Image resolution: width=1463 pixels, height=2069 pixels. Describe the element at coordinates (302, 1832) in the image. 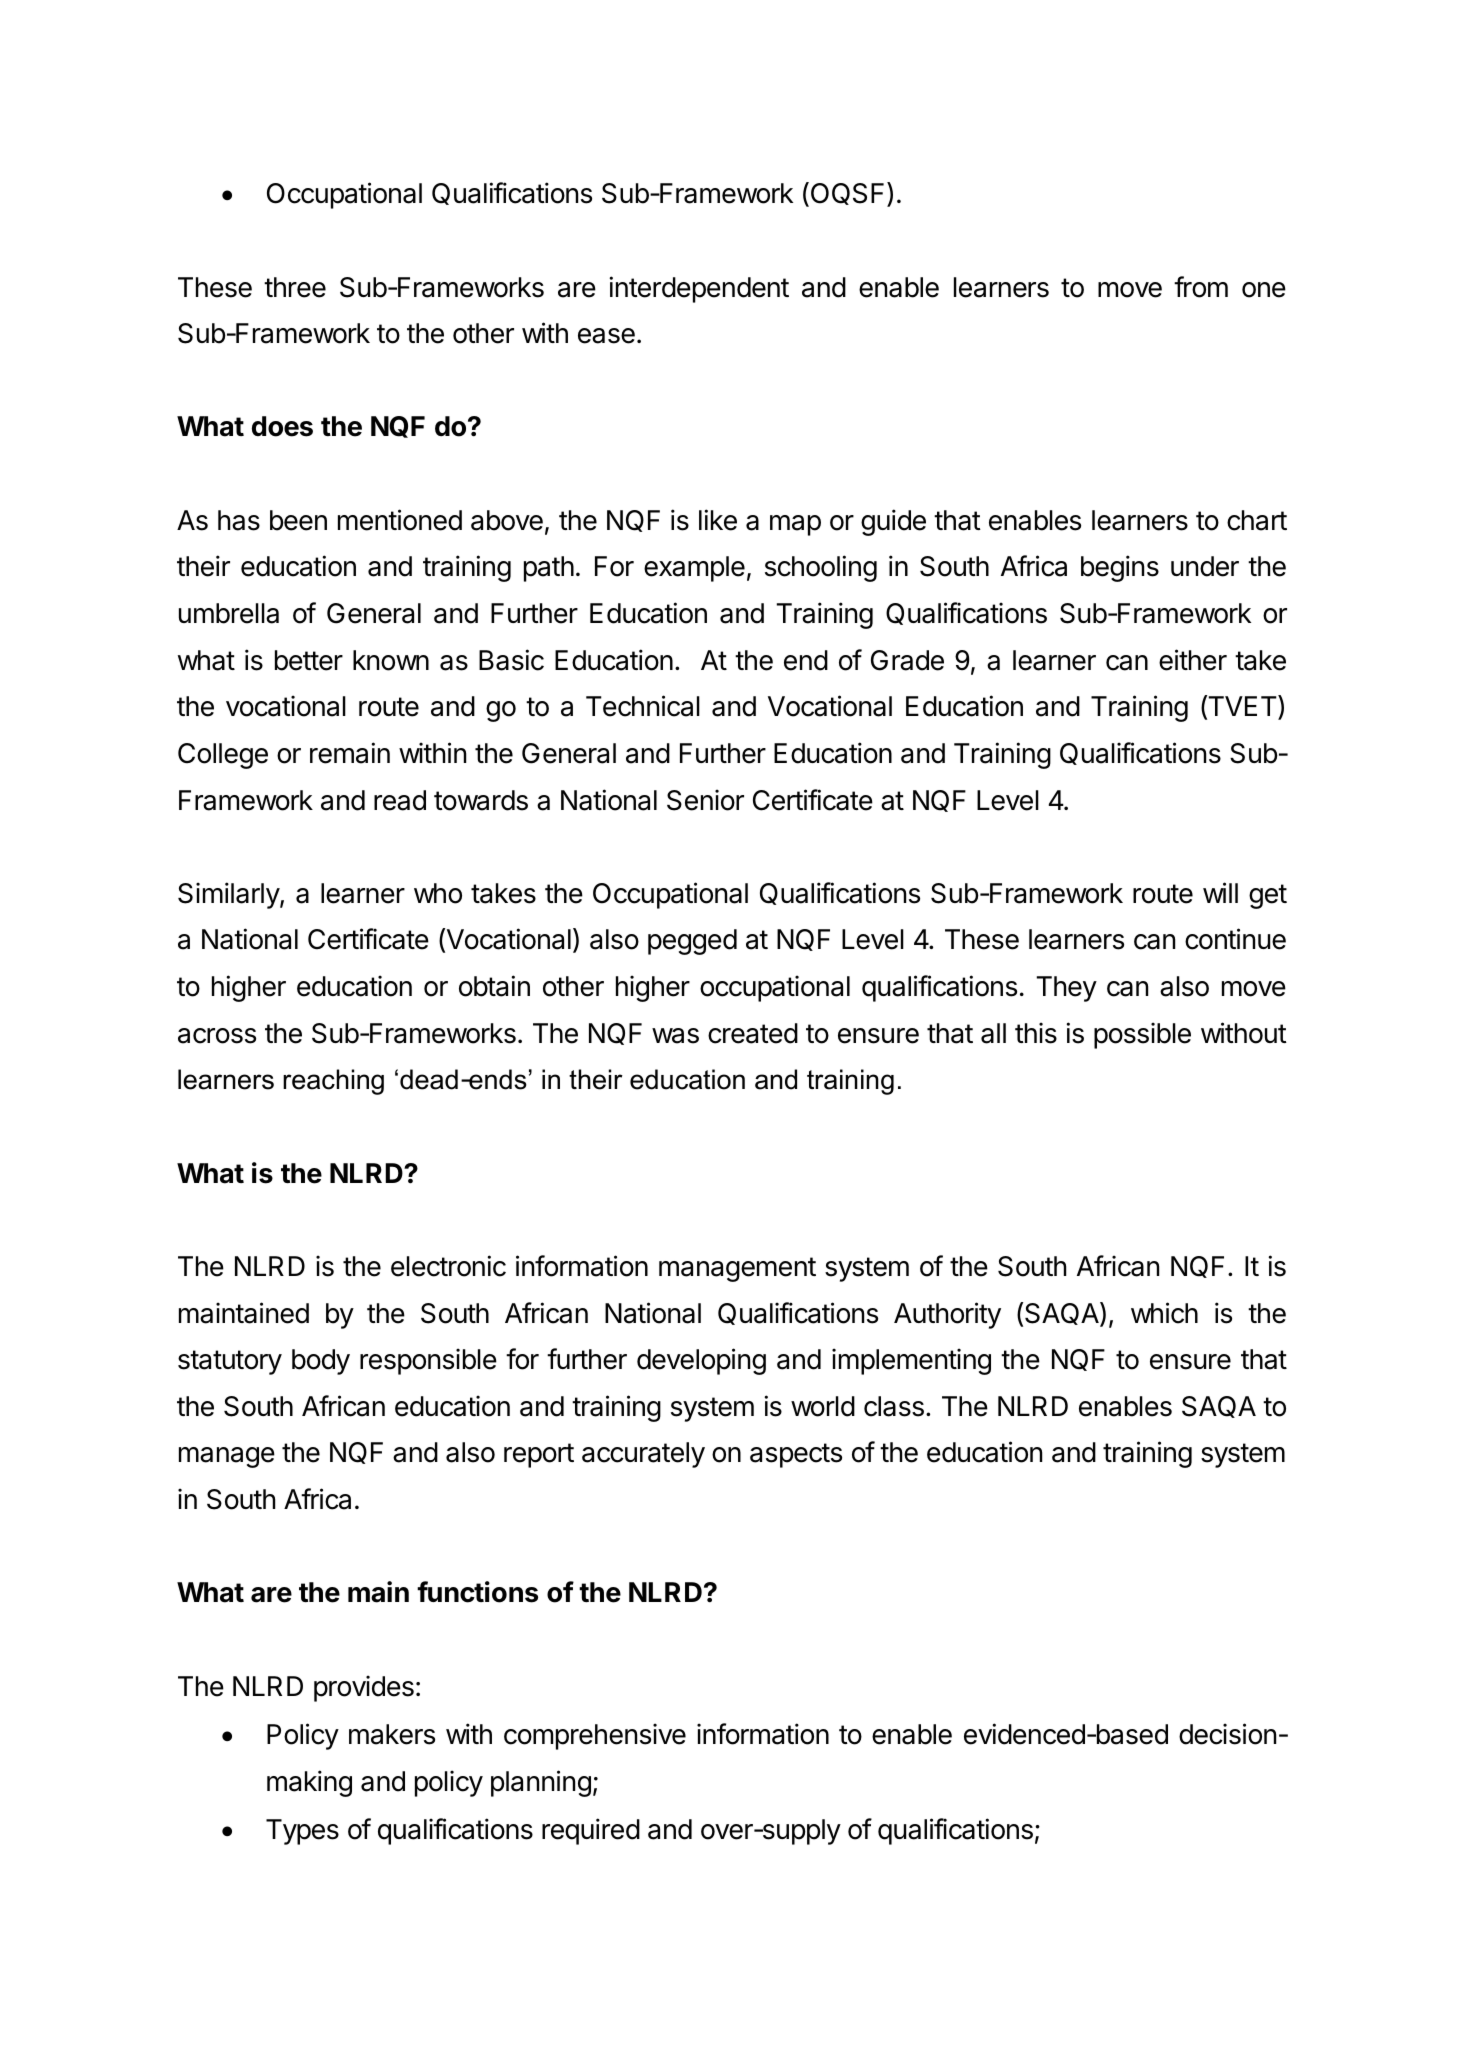

I see `Types` at that location.
